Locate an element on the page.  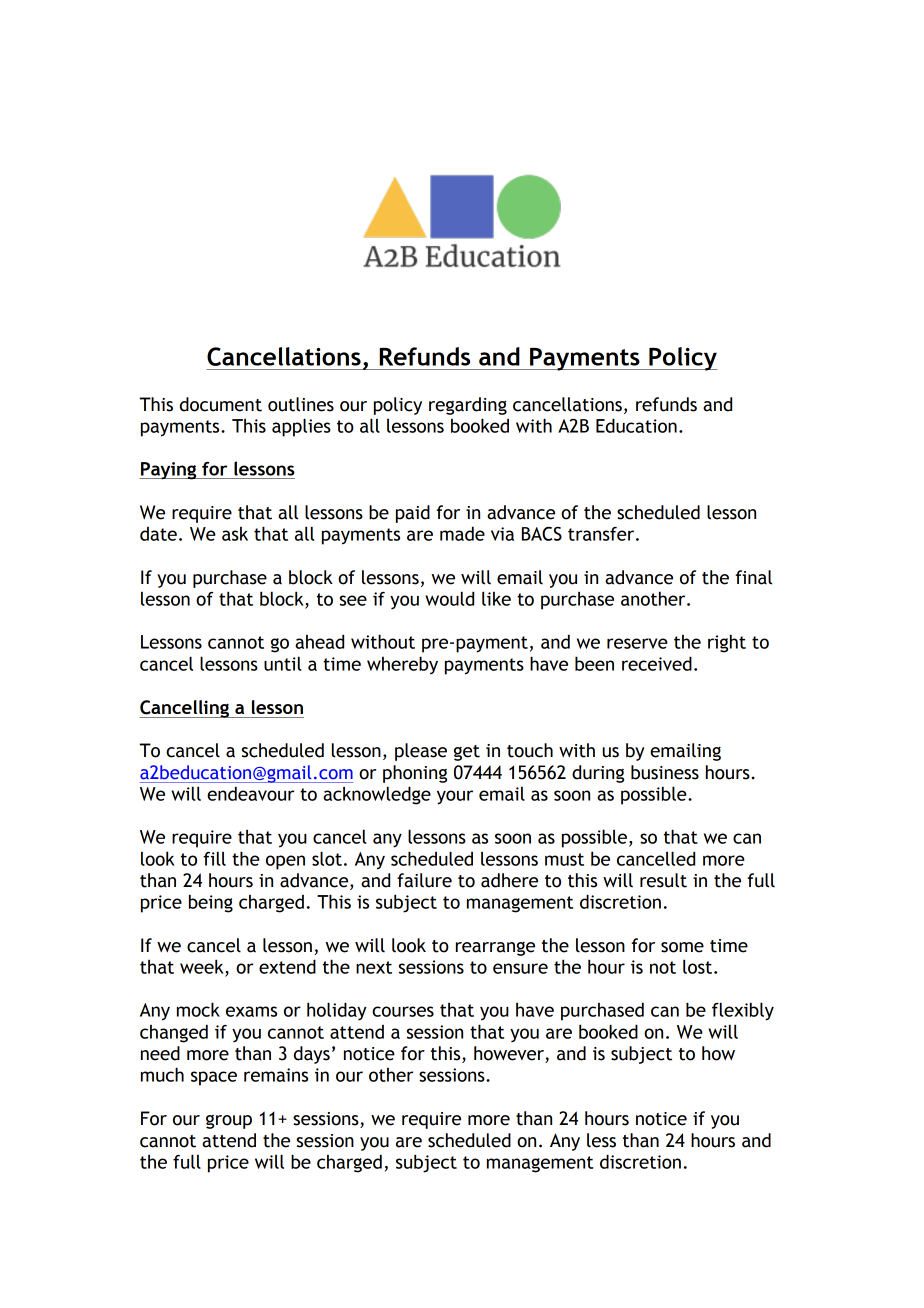
whereby is located at coordinates (402, 665).
